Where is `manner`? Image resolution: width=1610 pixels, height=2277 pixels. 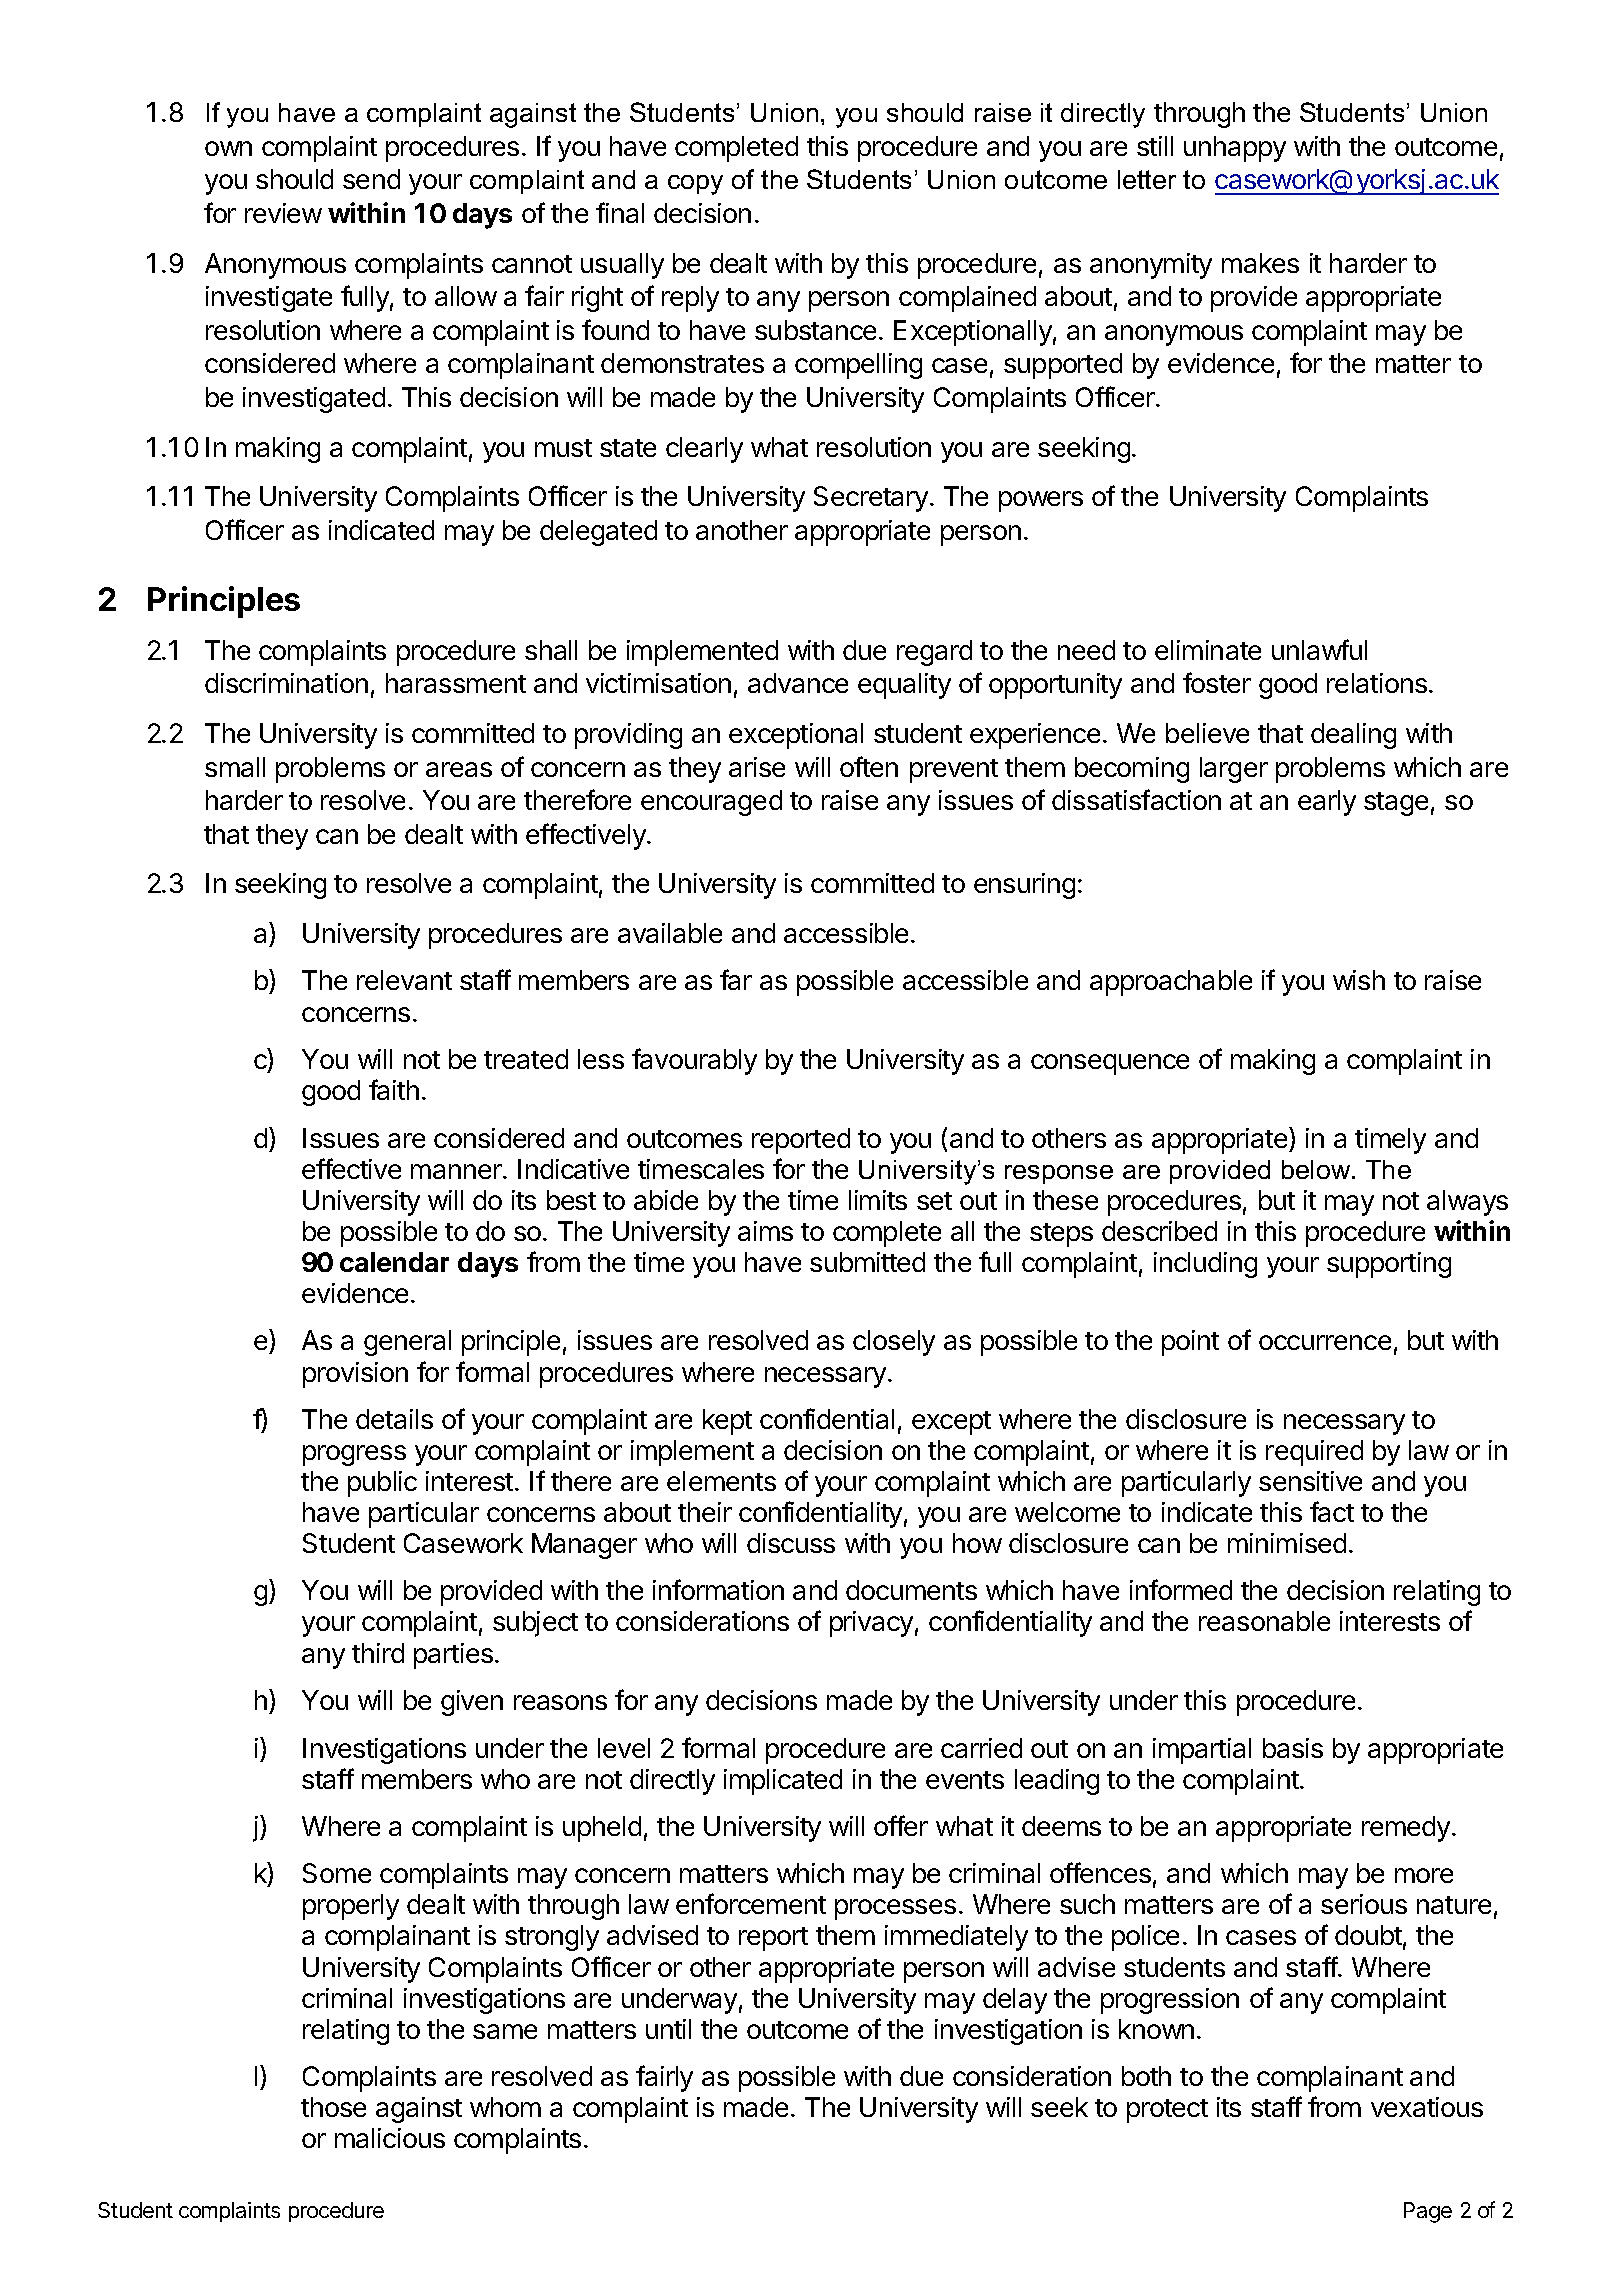 manner is located at coordinates (457, 1171).
